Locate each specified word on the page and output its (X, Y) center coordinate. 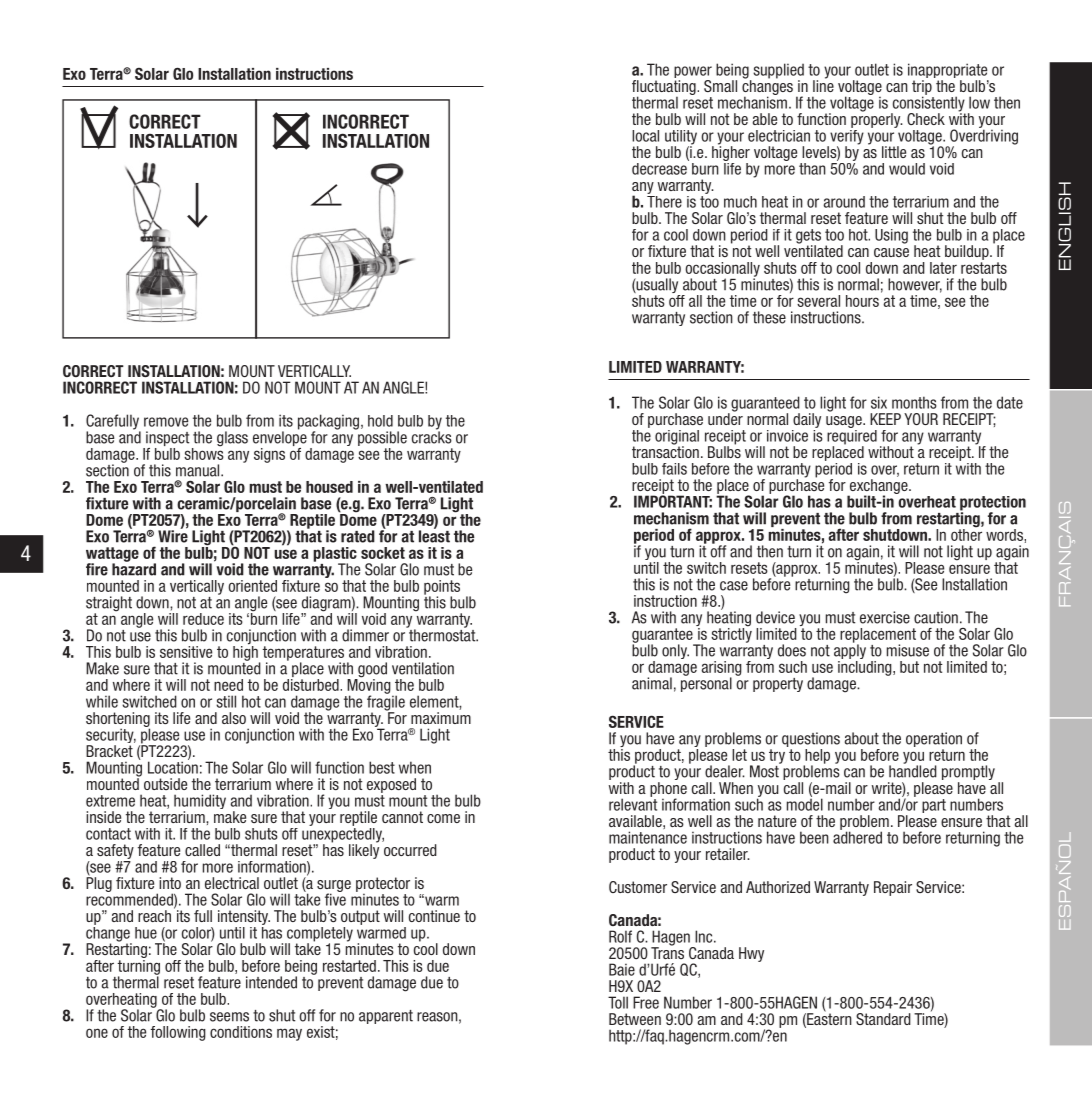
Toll (618, 1002)
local (645, 136)
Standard (883, 1019)
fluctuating (665, 88)
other (967, 533)
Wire (173, 535)
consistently (928, 104)
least (434, 535)
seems (229, 1017)
